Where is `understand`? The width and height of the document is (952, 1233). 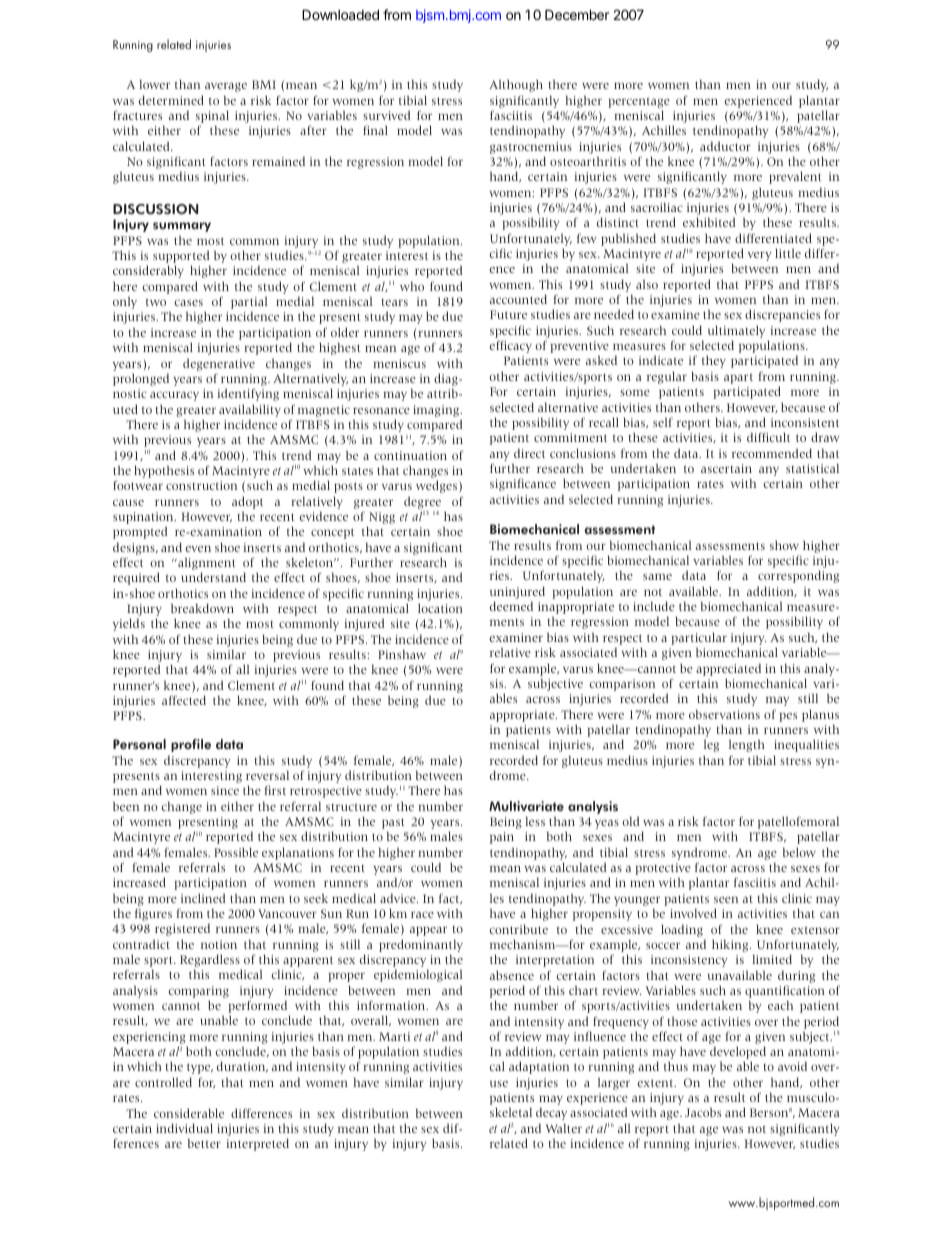
understand is located at coordinates (213, 577).
